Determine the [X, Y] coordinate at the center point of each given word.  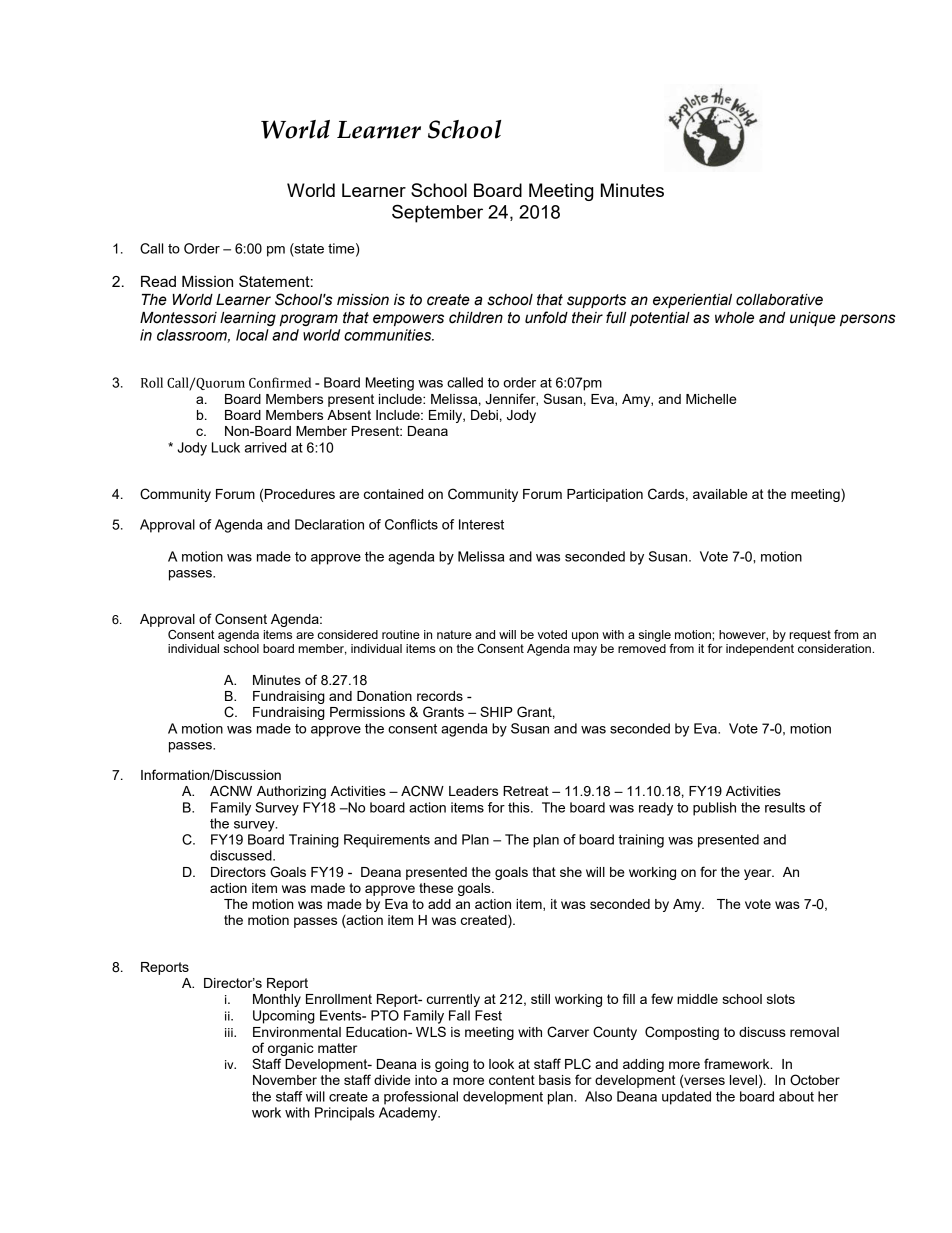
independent [760, 650]
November [285, 1080]
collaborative [779, 300]
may [585, 651]
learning [248, 319]
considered [348, 634]
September [437, 213]
